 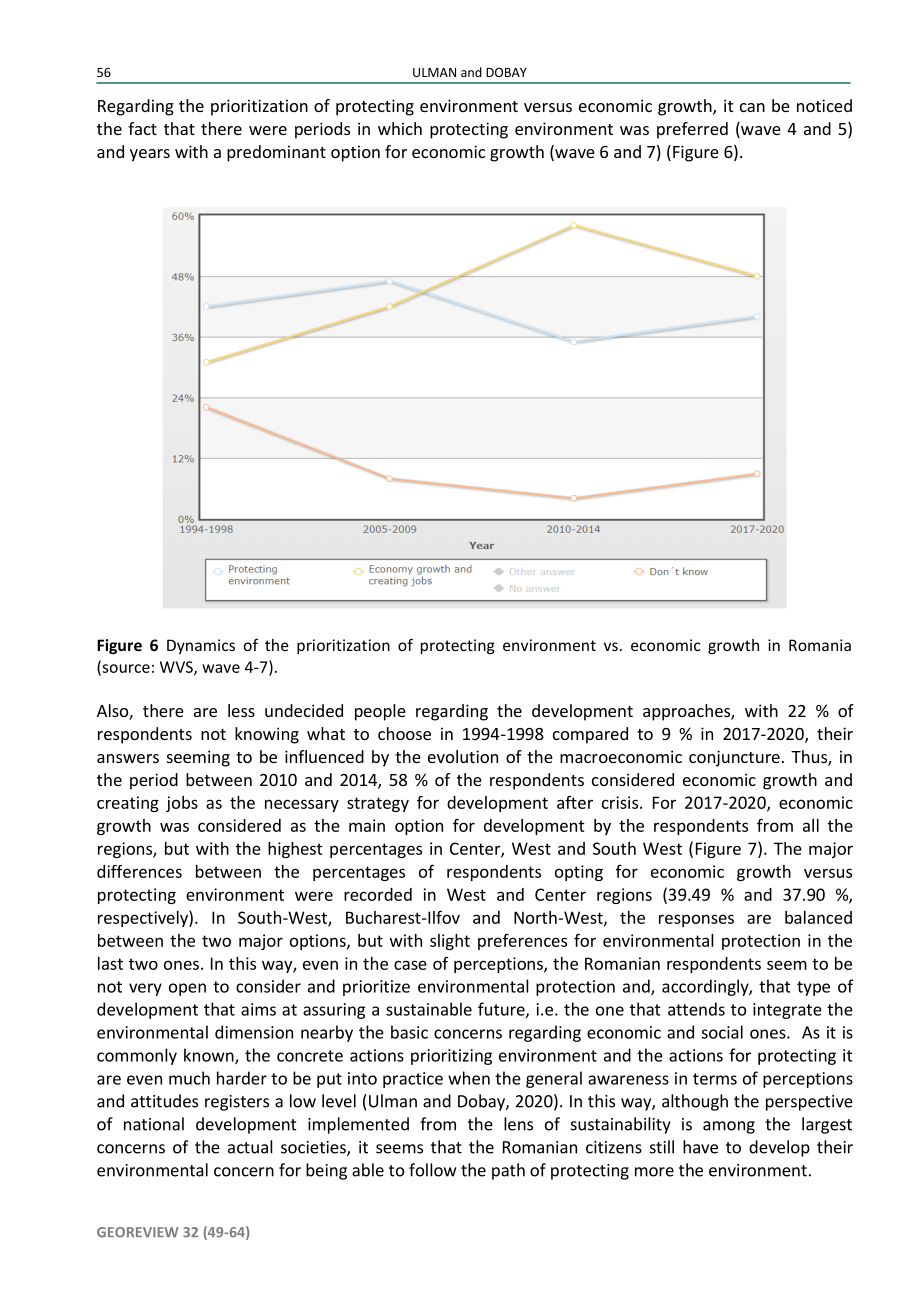 I want to click on can, so click(x=752, y=107).
